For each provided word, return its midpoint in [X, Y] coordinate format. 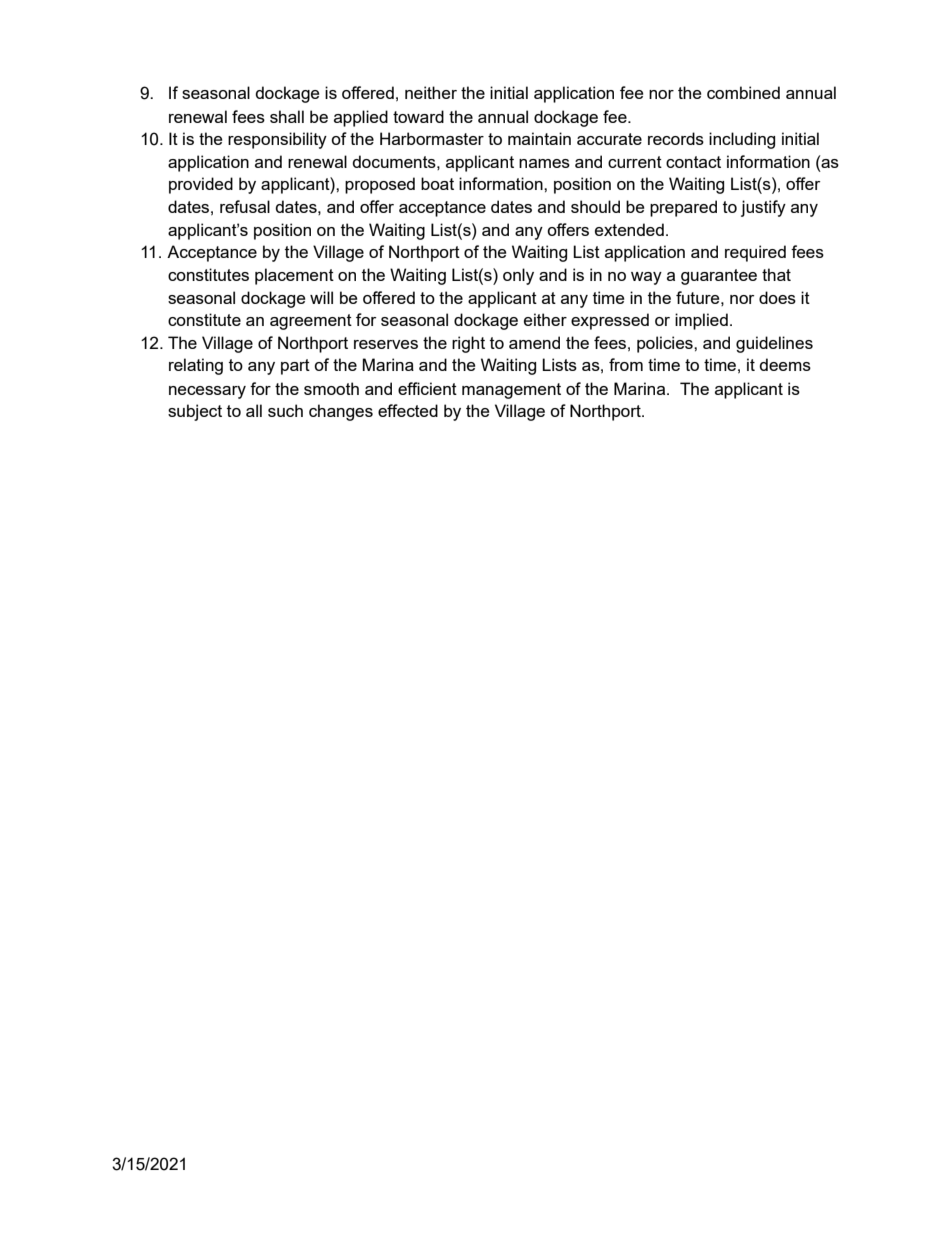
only [518, 276]
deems [785, 364]
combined [743, 92]
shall [287, 116]
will [321, 297]
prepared [683, 208]
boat [437, 183]
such [285, 410]
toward [418, 116]
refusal [245, 206]
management [511, 391]
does [777, 297]
